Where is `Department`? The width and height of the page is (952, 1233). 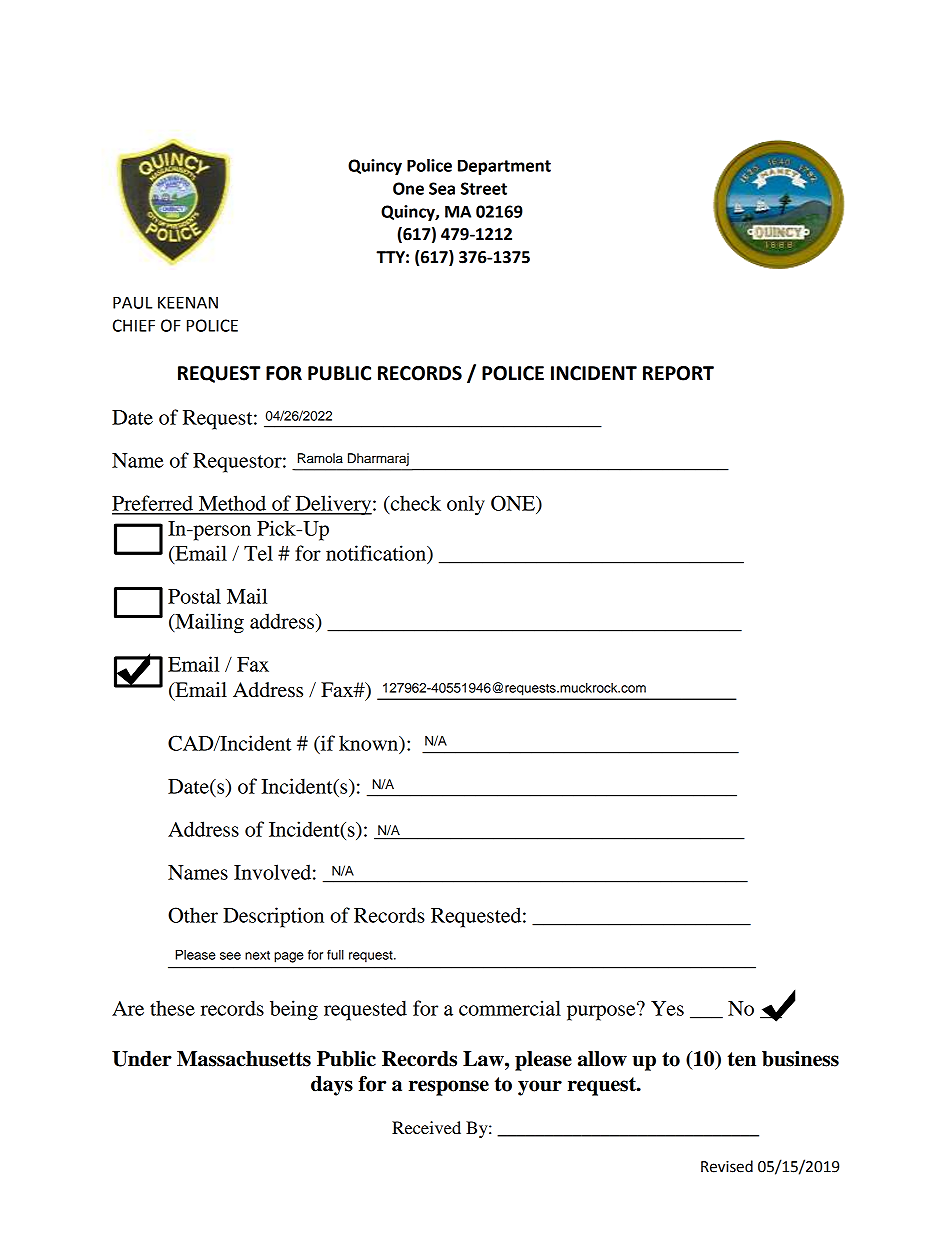
Department is located at coordinates (504, 167).
